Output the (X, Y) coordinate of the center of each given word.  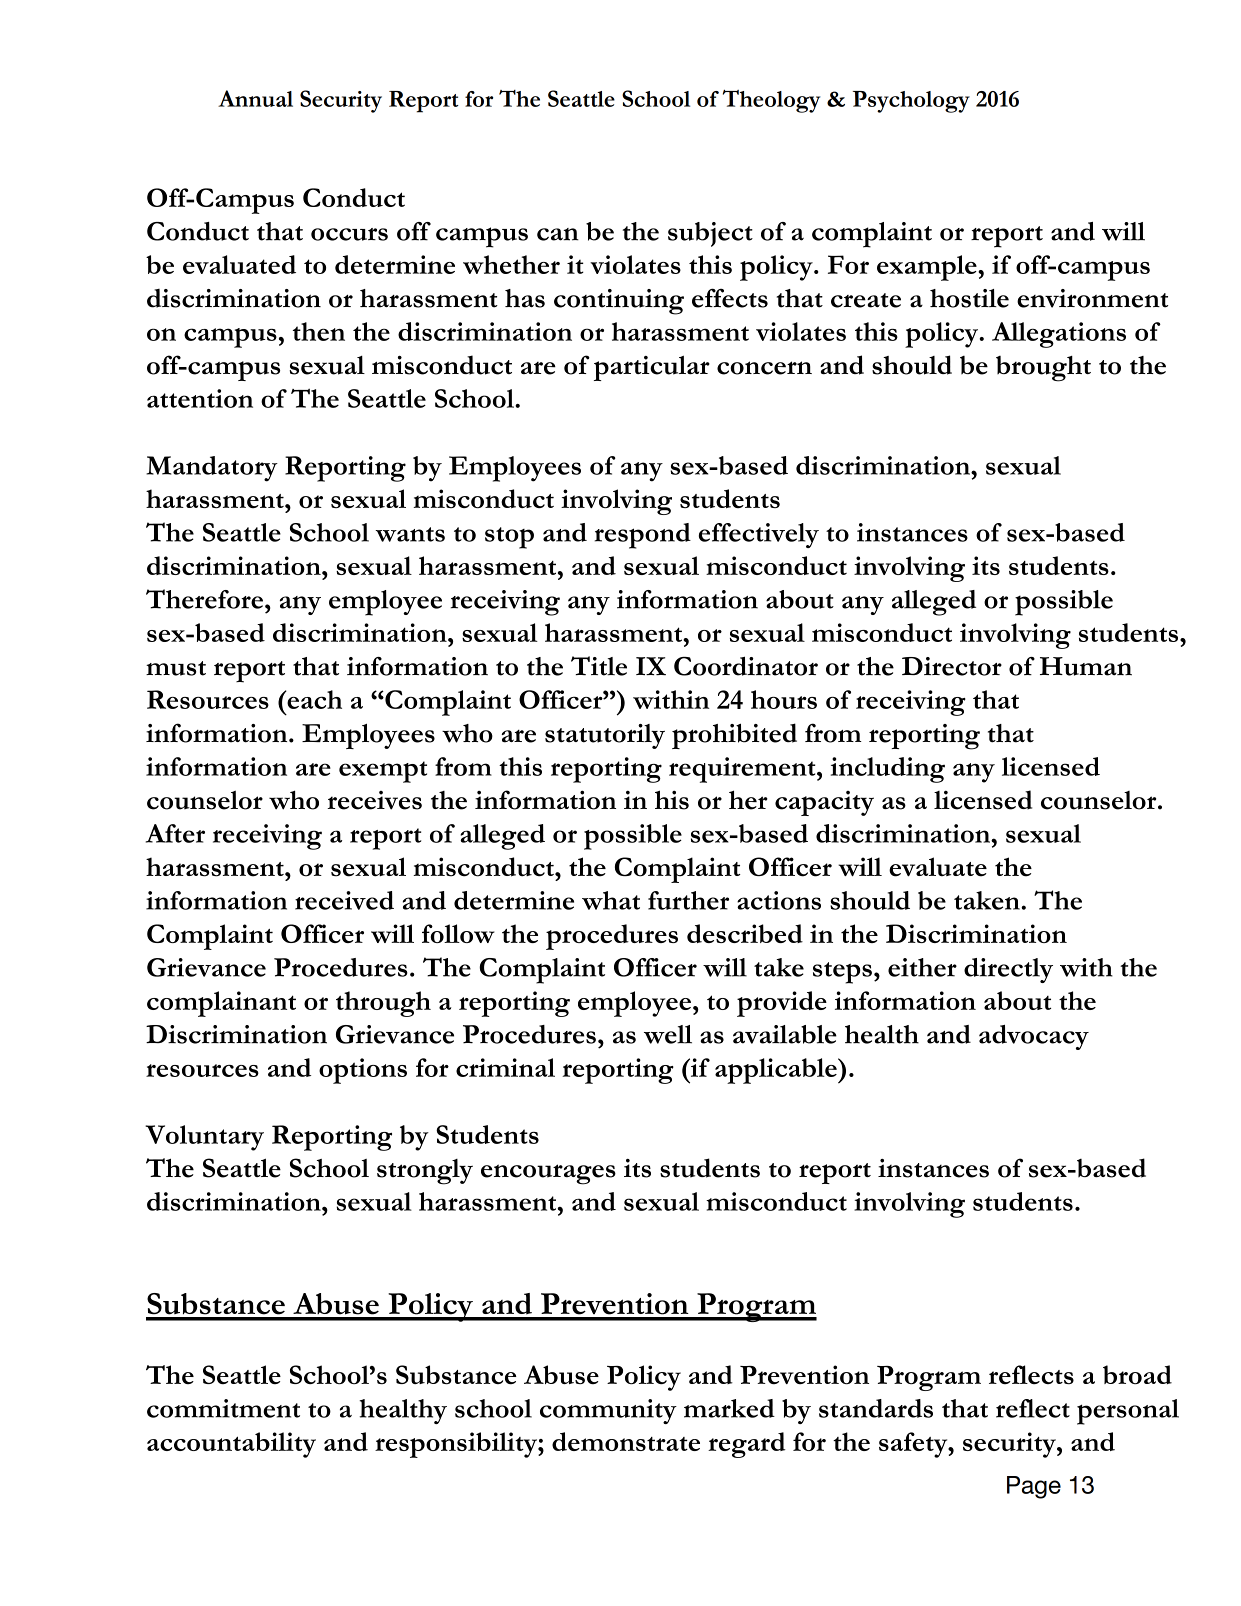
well (668, 1034)
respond (642, 536)
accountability (231, 1445)
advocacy (1034, 1037)
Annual (255, 98)
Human (1086, 666)
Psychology (911, 102)
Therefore (204, 599)
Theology (771, 101)
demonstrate (626, 1441)
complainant (221, 1004)
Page (1034, 1487)
